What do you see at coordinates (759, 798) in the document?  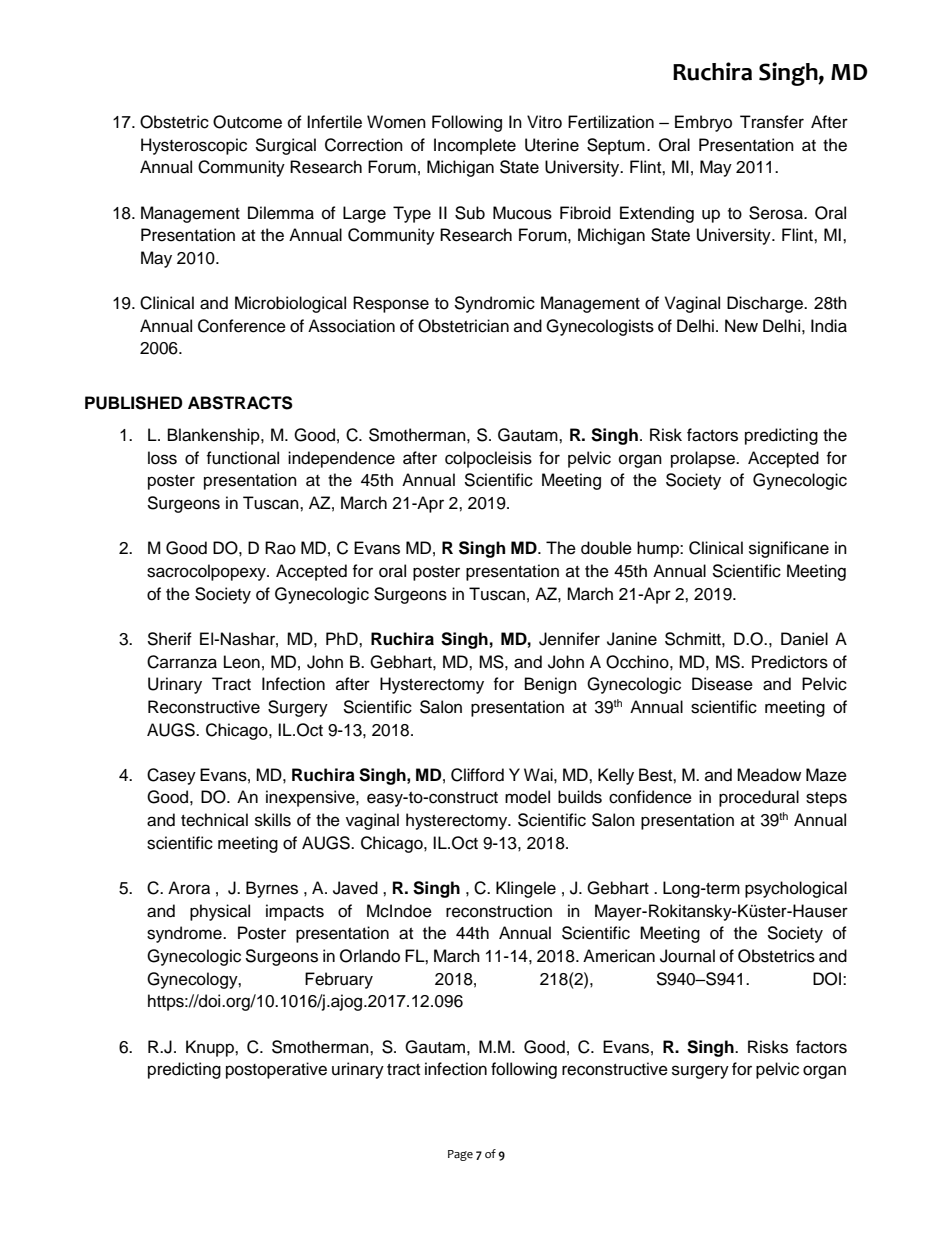 I see `procedural` at bounding box center [759, 798].
